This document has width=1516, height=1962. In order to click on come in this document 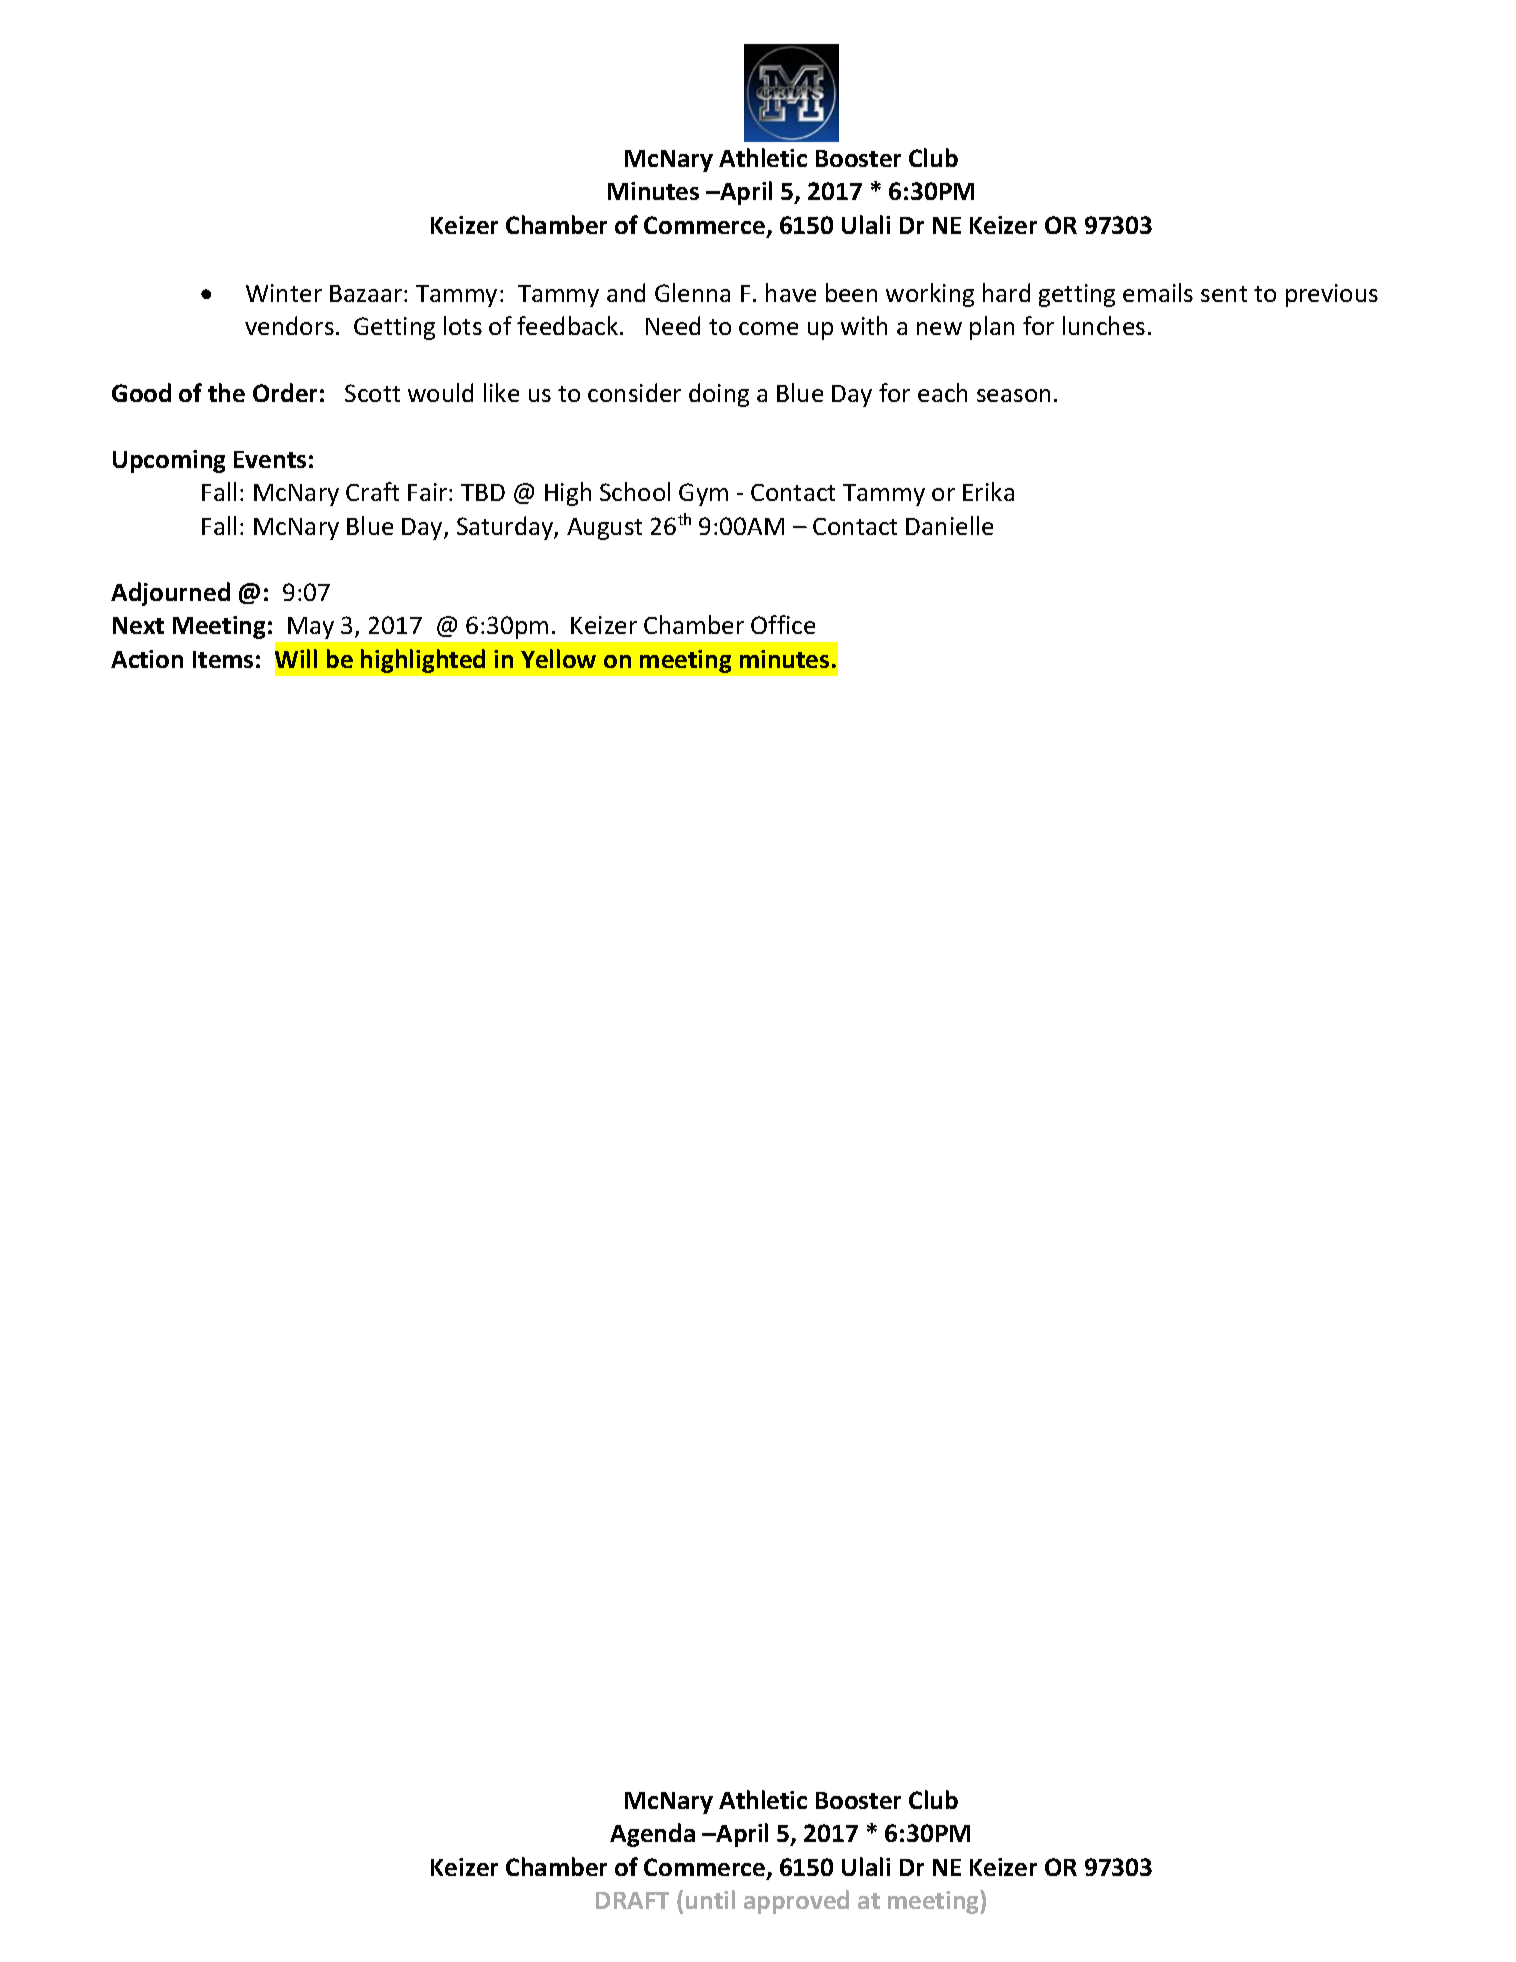, I will do `click(768, 328)`.
